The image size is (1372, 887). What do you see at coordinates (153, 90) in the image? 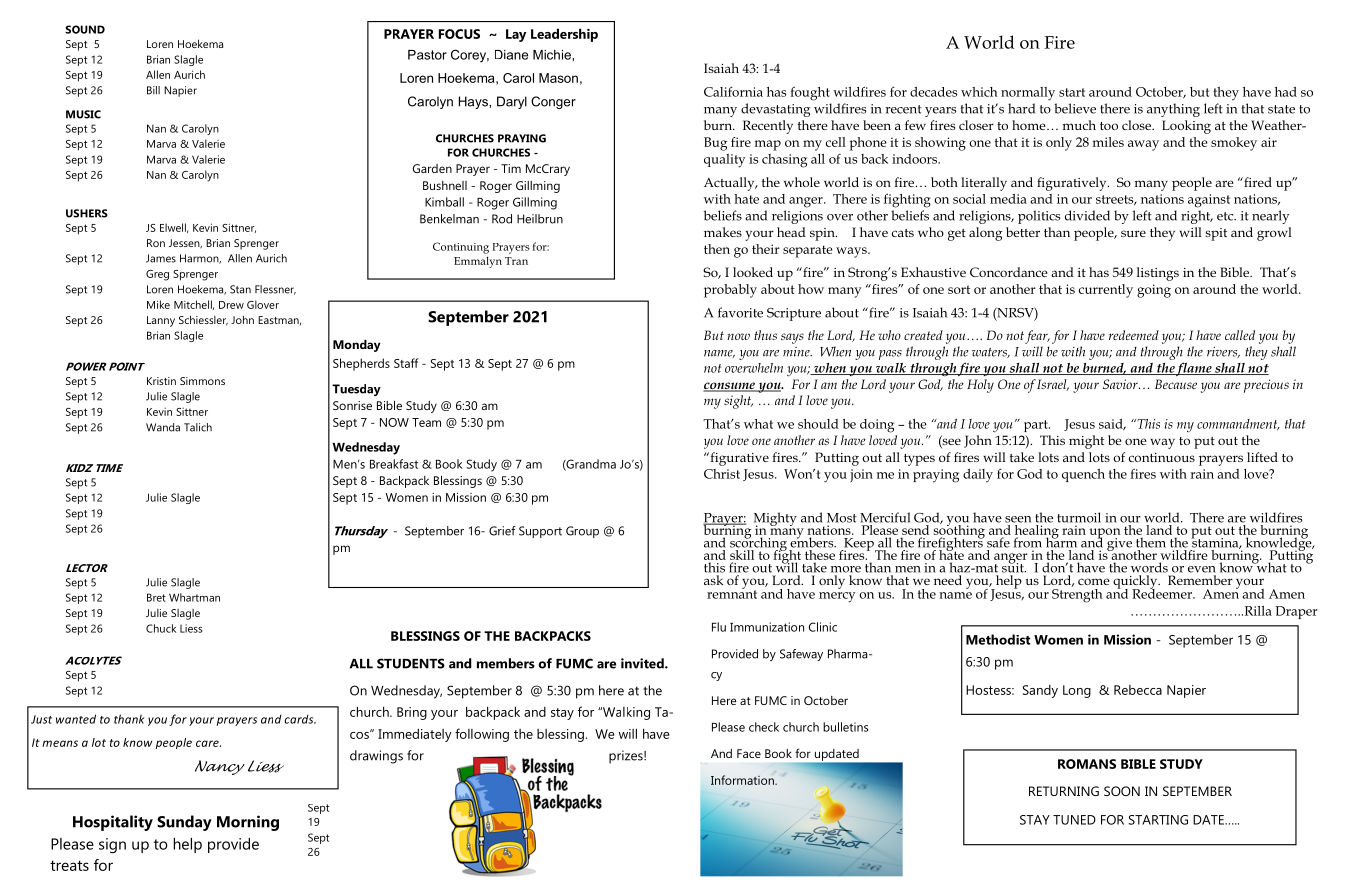
I see `Bill` at bounding box center [153, 90].
